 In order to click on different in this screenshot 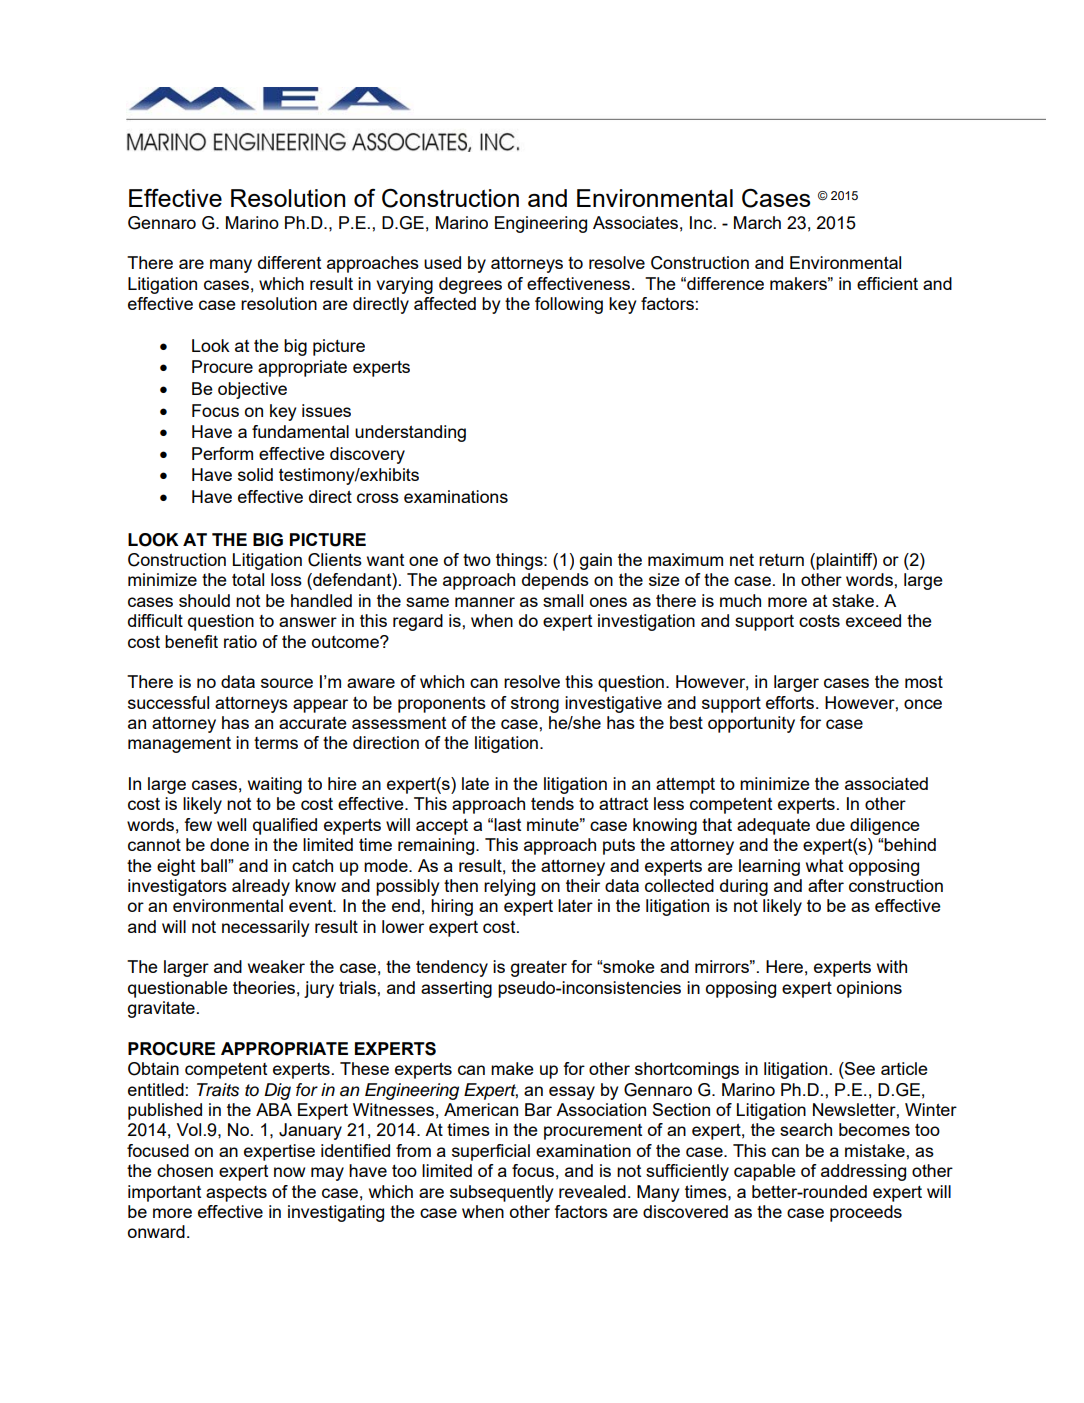, I will do `click(289, 262)`.
